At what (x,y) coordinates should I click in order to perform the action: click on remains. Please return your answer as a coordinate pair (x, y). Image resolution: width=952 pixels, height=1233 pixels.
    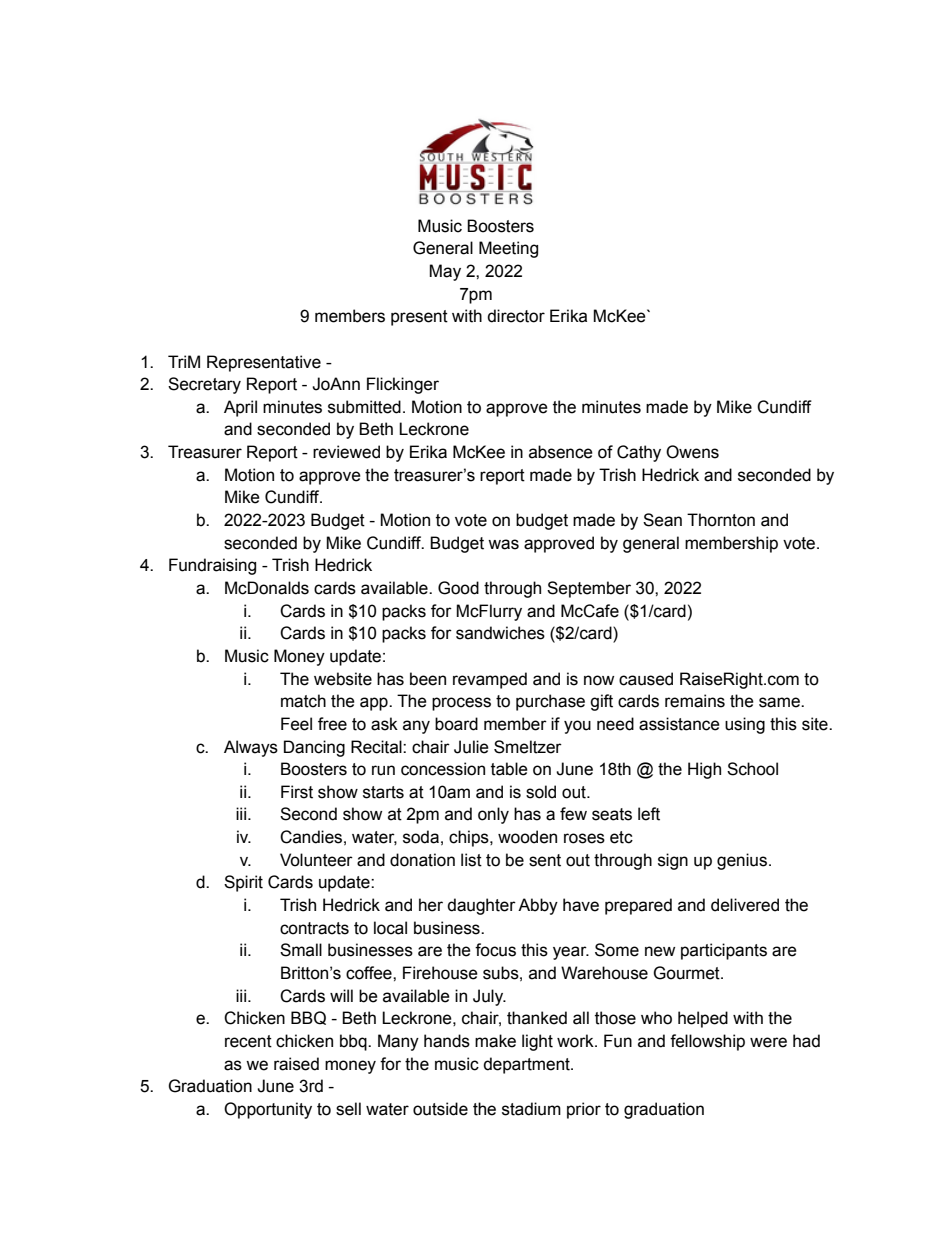
    Looking at the image, I should click on (695, 701).
